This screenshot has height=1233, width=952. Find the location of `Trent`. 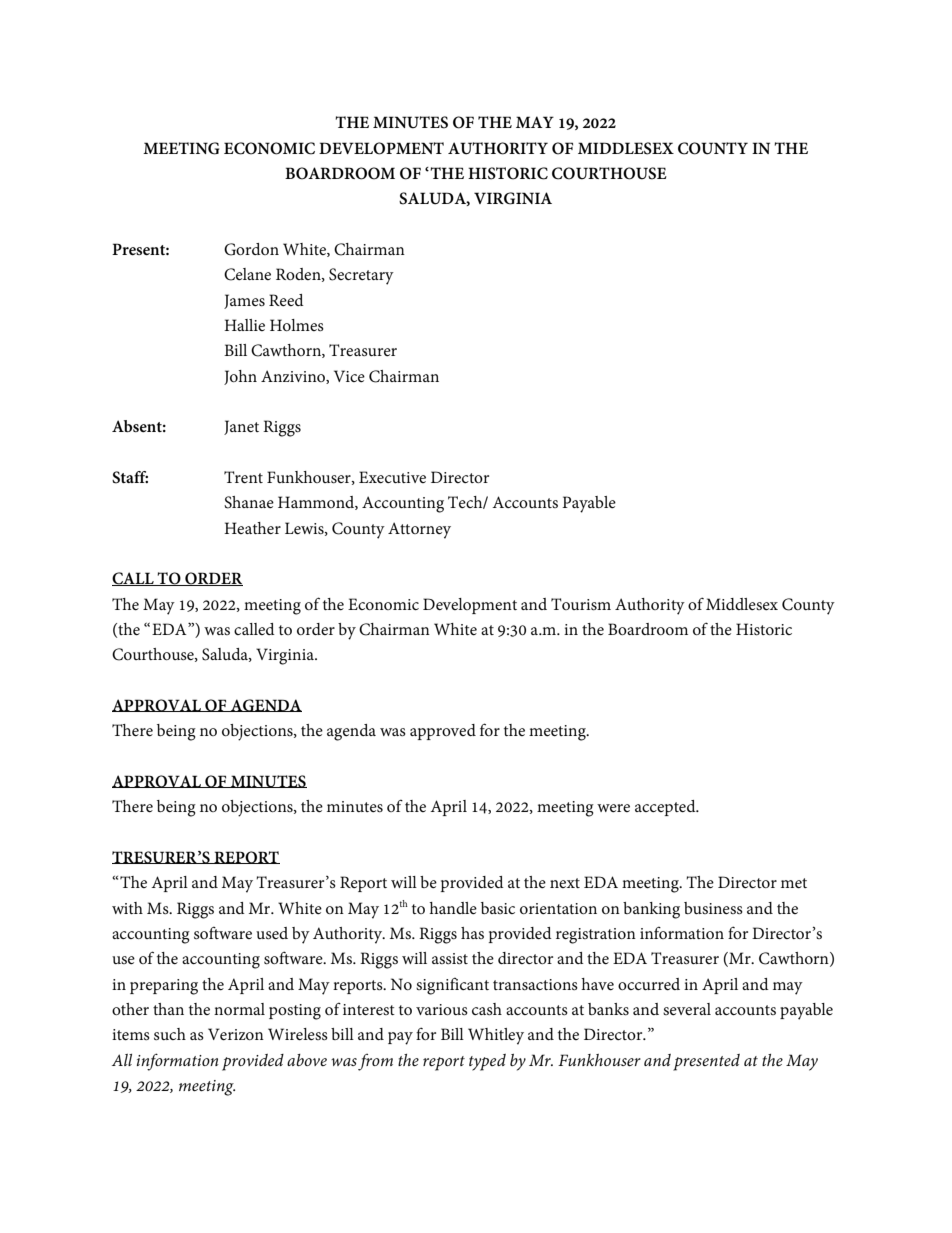

Trent is located at coordinates (243, 477).
